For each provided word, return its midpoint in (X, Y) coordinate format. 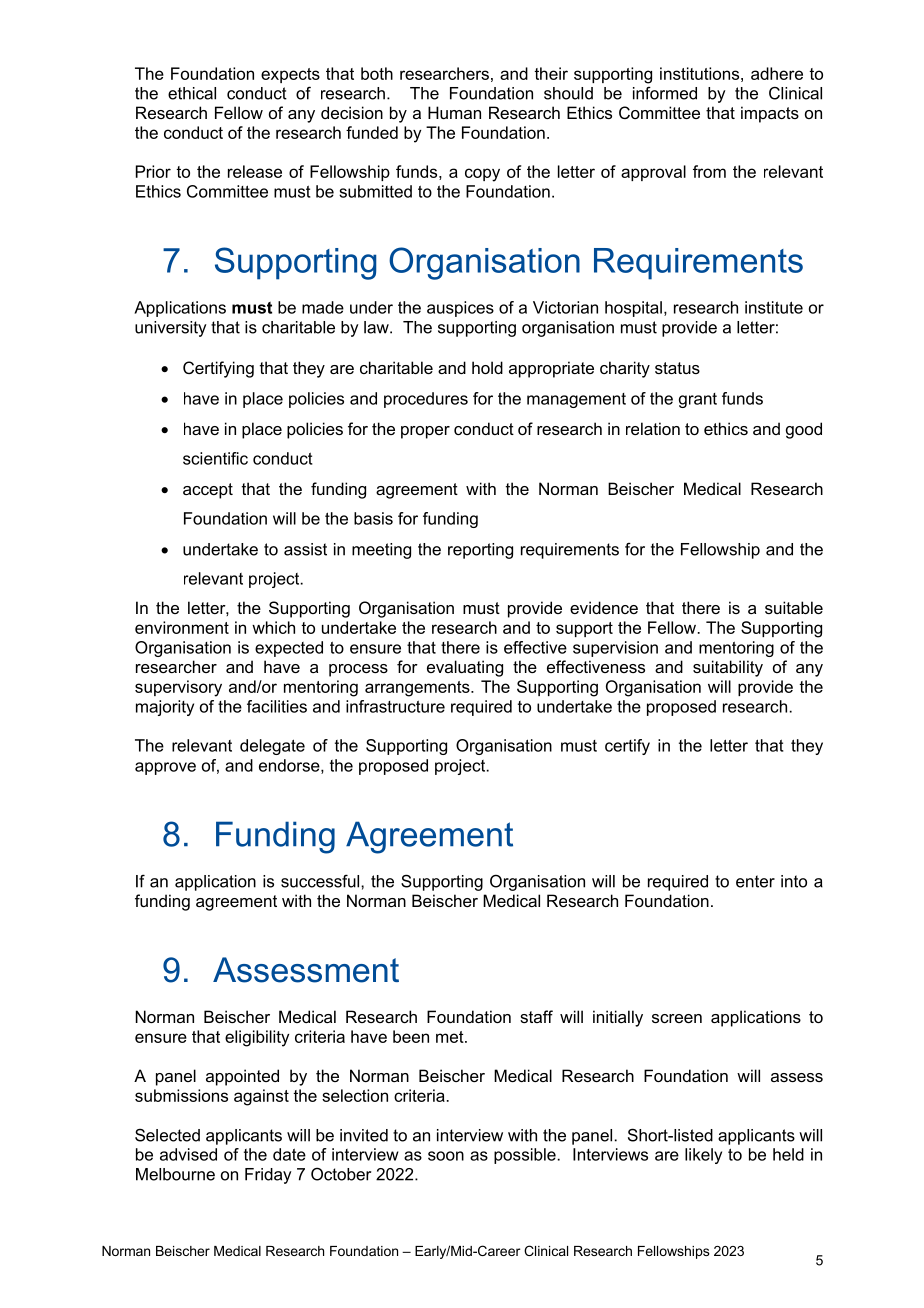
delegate (272, 747)
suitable (794, 607)
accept (208, 491)
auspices (460, 309)
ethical (192, 93)
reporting (480, 551)
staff (536, 1016)
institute (774, 307)
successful (321, 881)
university (171, 329)
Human (454, 112)
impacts (770, 114)
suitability (728, 668)
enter (755, 881)
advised (188, 1154)
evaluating (465, 668)
